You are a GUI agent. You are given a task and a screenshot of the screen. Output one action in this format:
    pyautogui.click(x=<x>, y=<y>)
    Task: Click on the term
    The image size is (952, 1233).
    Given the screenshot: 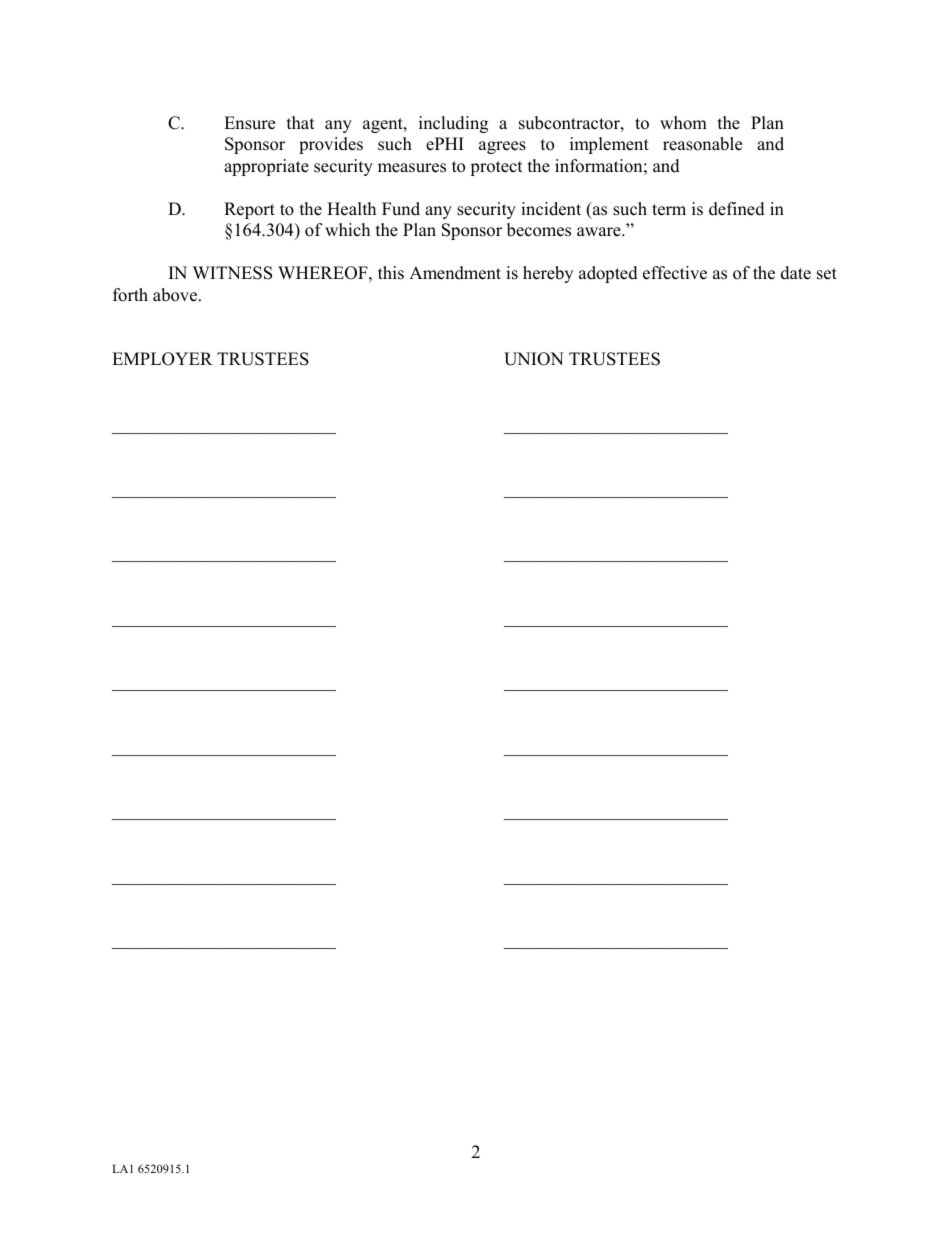 What is the action you would take?
    pyautogui.click(x=669, y=210)
